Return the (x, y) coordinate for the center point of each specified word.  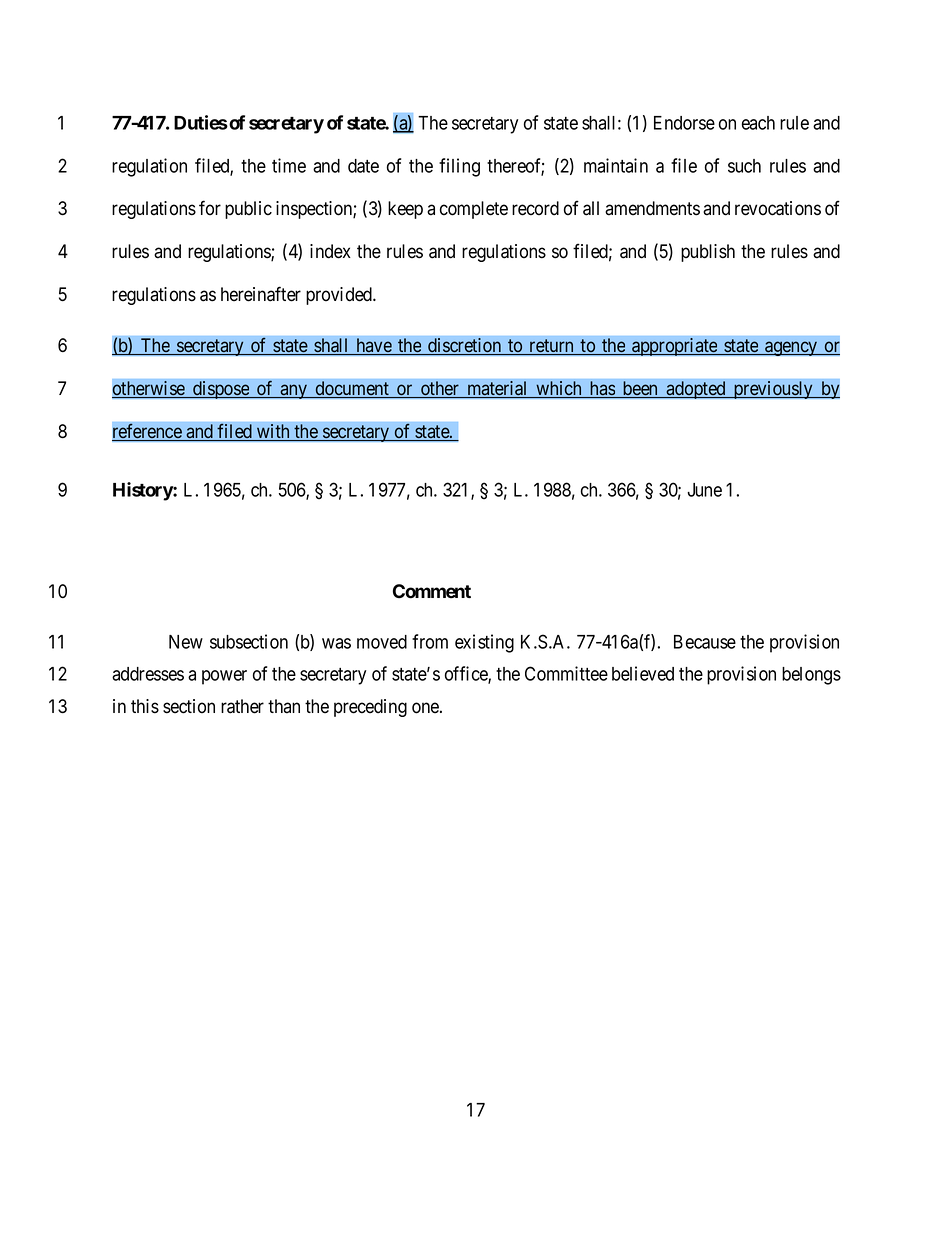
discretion (465, 346)
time (289, 165)
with (273, 432)
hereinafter (261, 294)
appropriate (674, 347)
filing (459, 167)
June (704, 490)
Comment (432, 591)
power (224, 677)
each (758, 123)
